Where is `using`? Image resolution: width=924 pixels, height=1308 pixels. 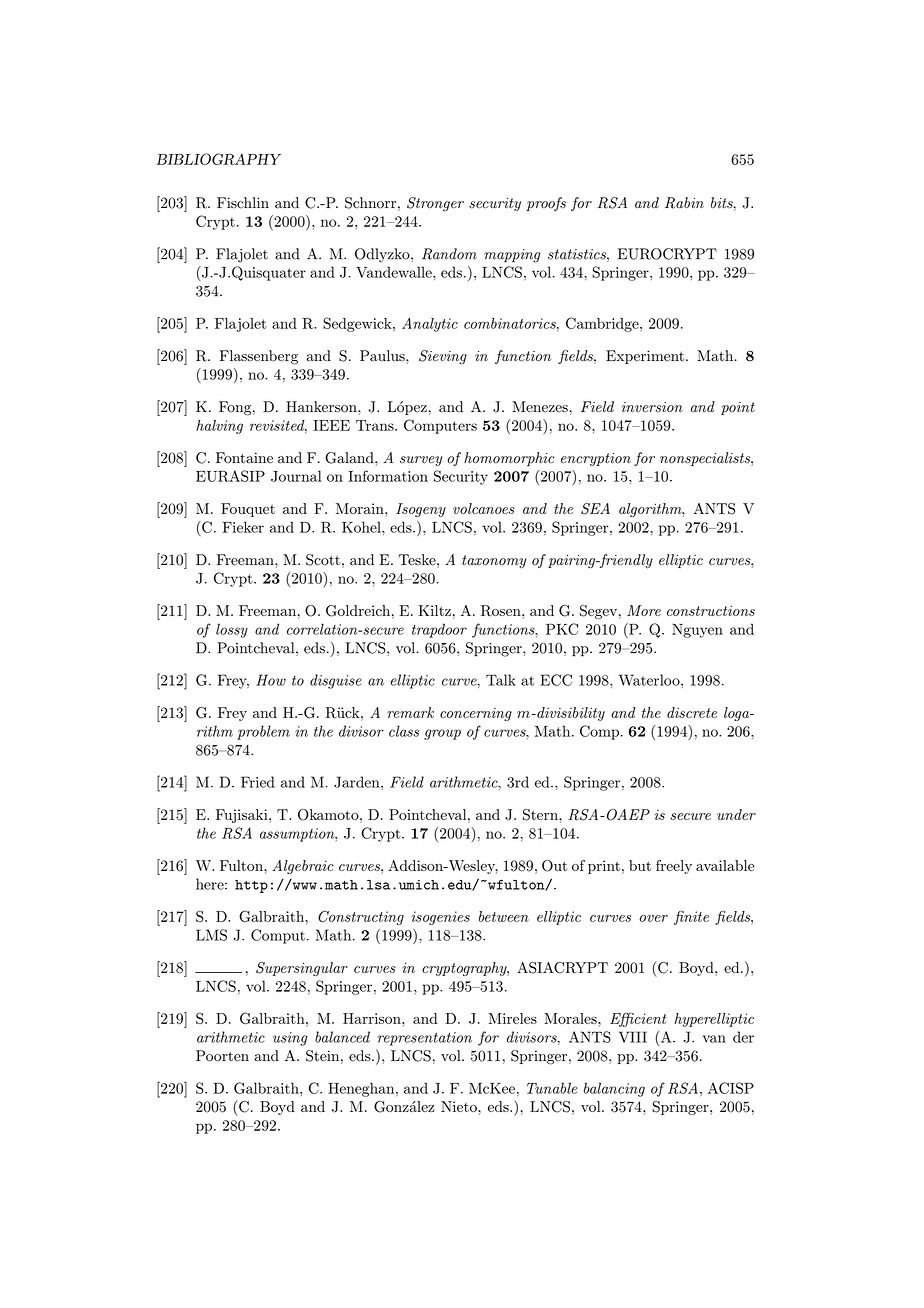 using is located at coordinates (290, 1039).
